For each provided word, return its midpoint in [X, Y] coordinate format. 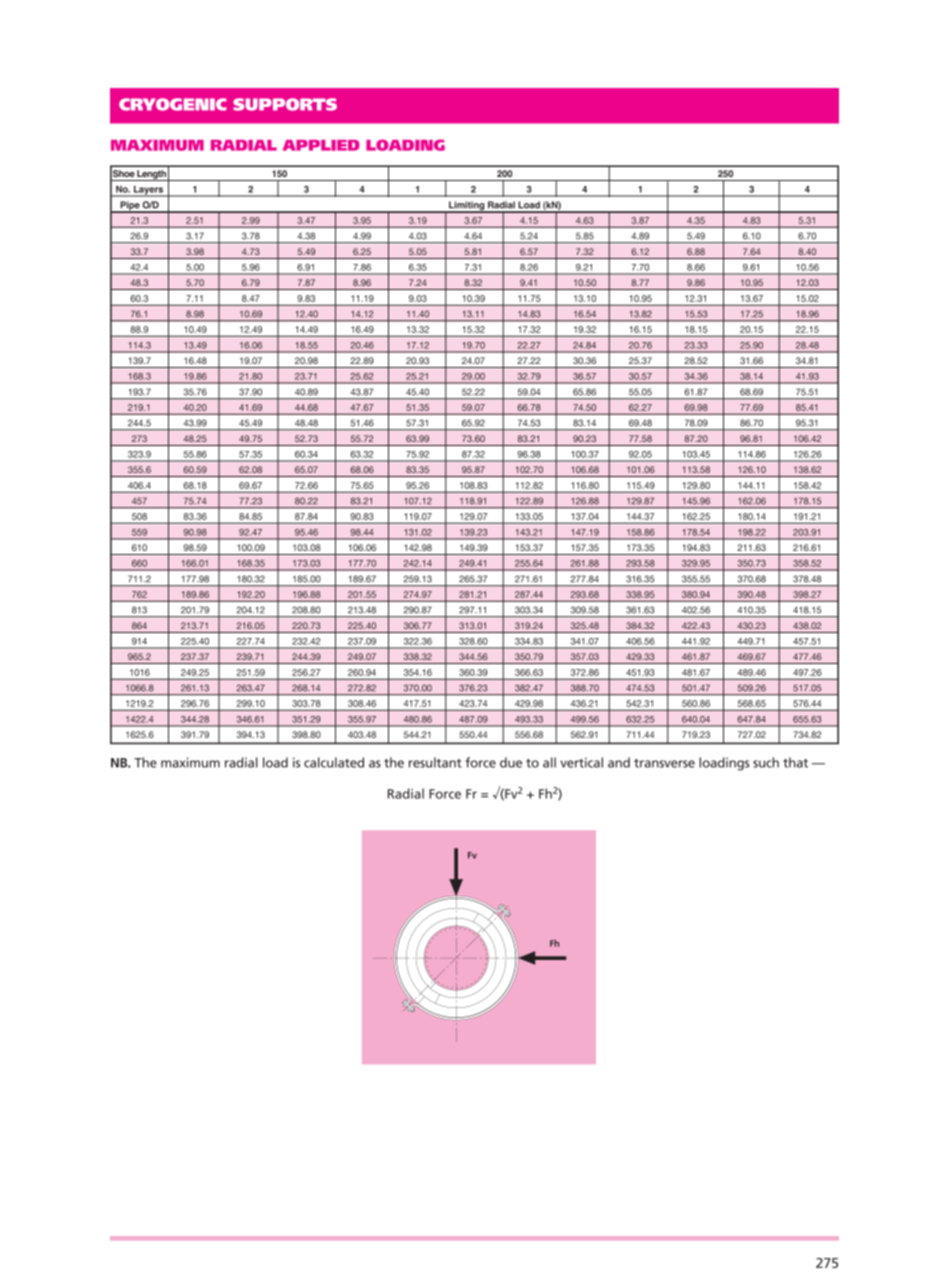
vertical [582, 762]
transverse [664, 763]
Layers [149, 191]
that [795, 762]
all [549, 762]
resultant [435, 762]
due [511, 762]
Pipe [130, 207]
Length [151, 175]
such [766, 762]
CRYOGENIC [173, 104]
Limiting [467, 207]
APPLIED [321, 145]
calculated [334, 762]
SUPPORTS [285, 104]
